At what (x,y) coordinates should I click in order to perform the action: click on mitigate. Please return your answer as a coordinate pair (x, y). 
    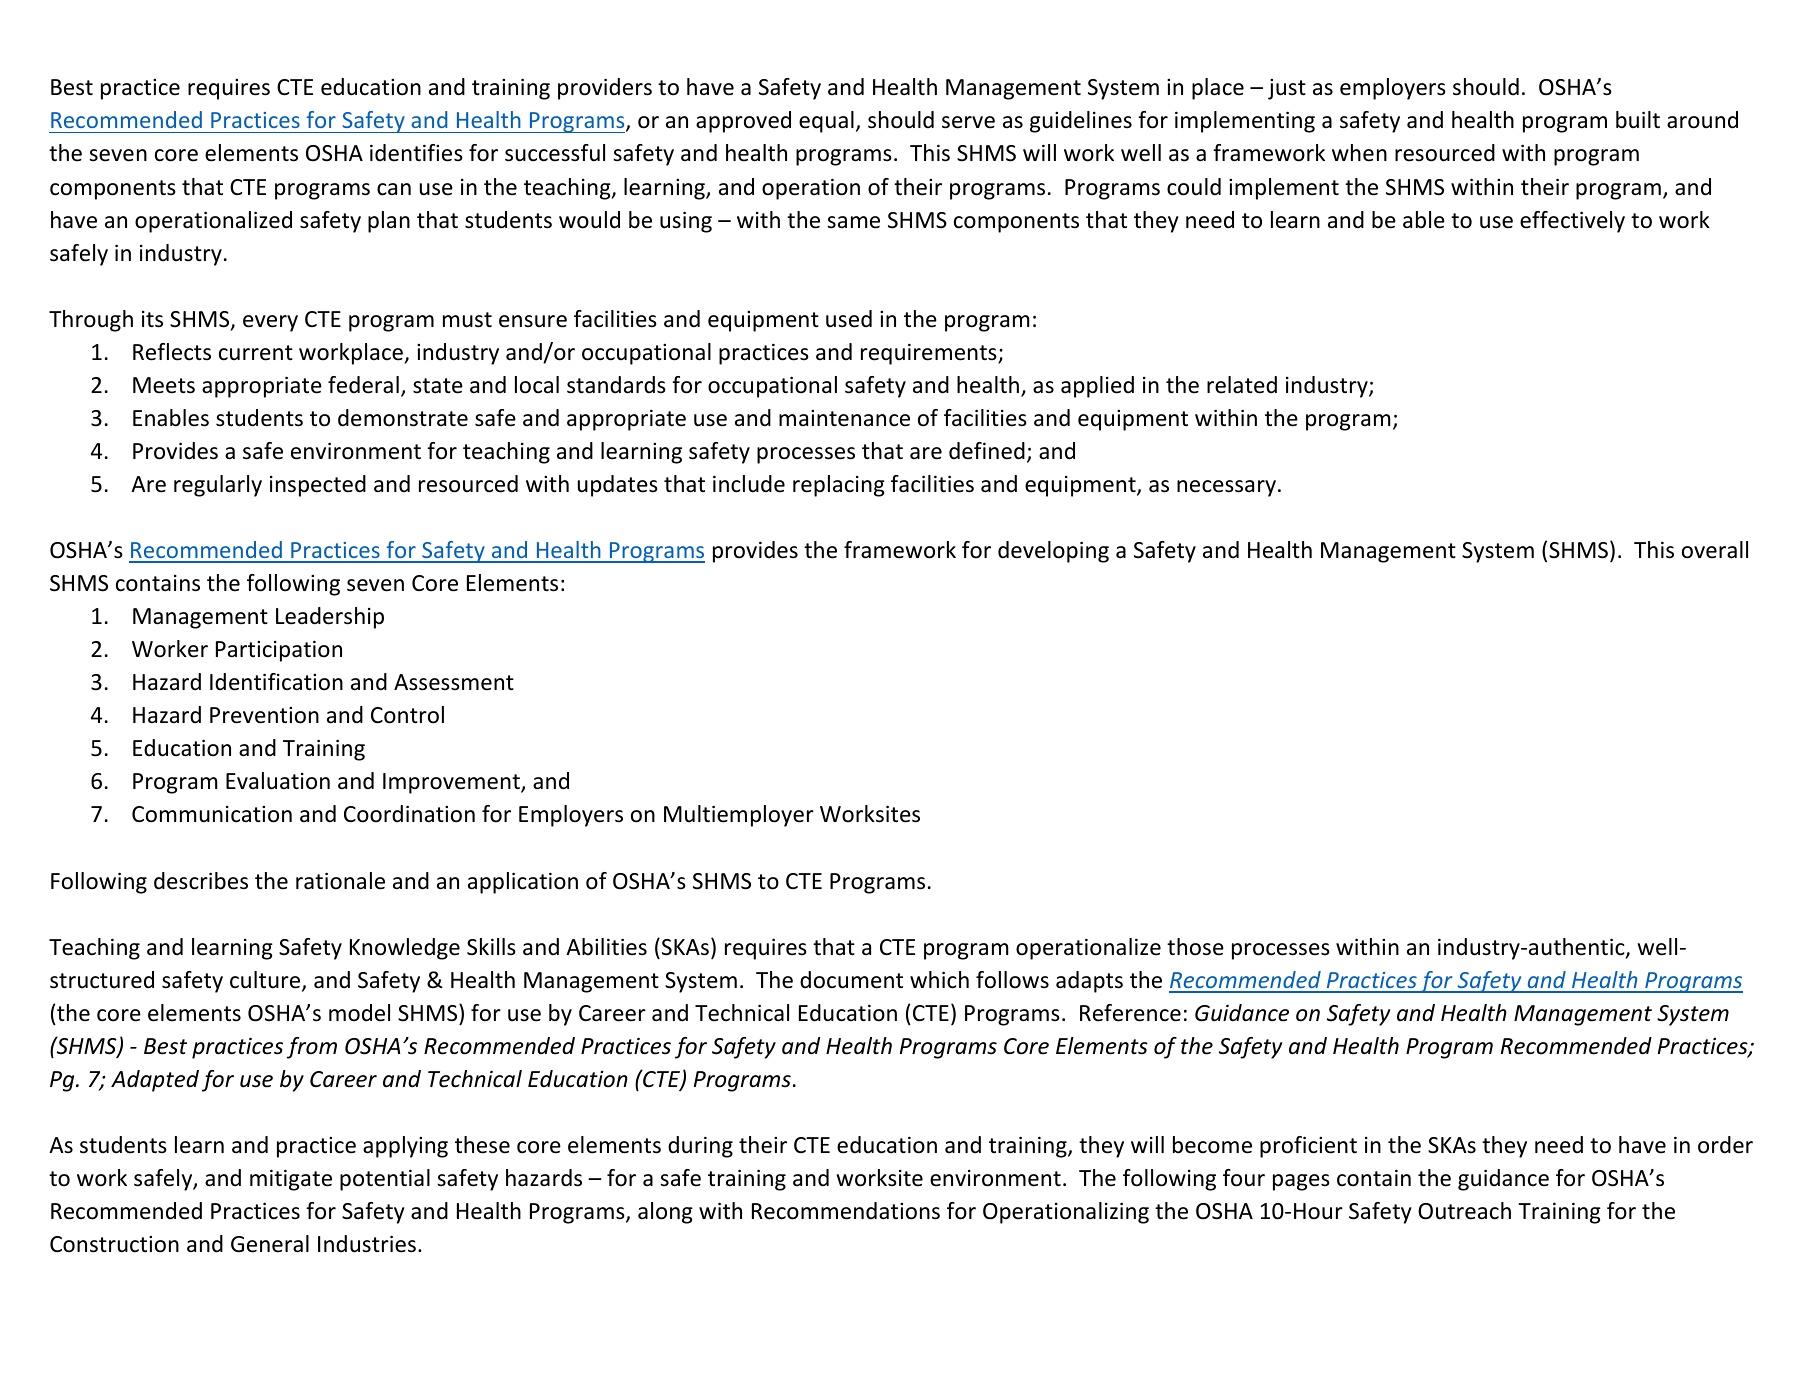
    Looking at the image, I should click on (291, 1180).
